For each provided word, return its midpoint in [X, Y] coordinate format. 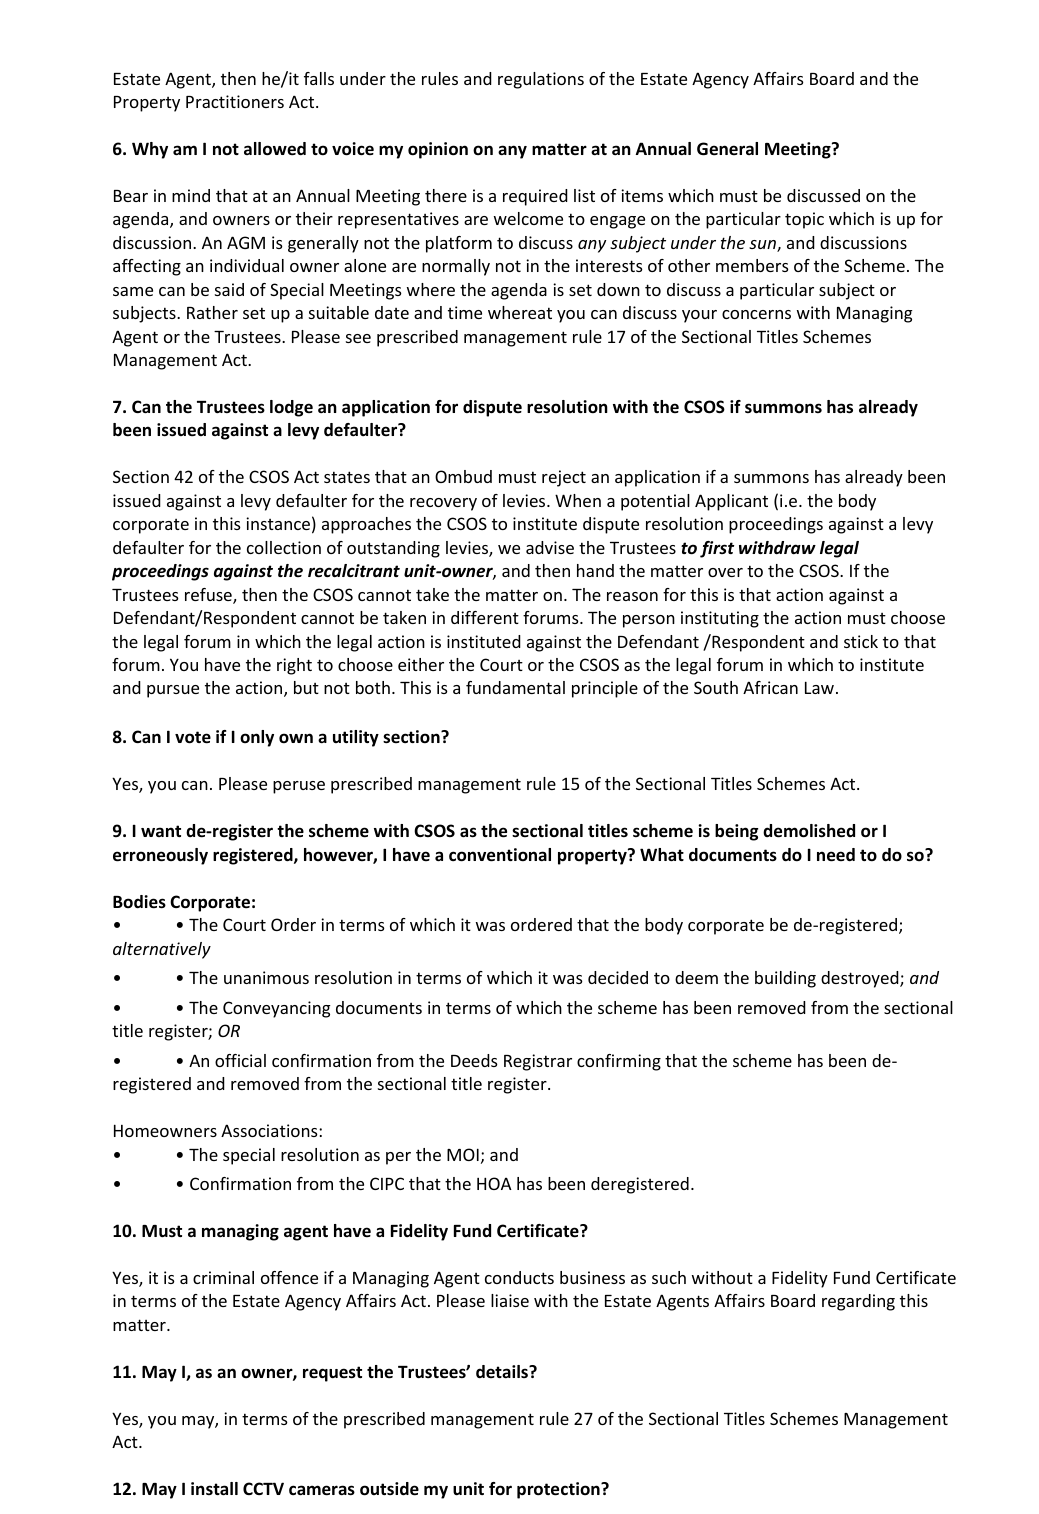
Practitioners [235, 101]
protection [559, 1490]
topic [804, 220]
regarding [858, 1302]
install [214, 1488]
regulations [541, 80]
